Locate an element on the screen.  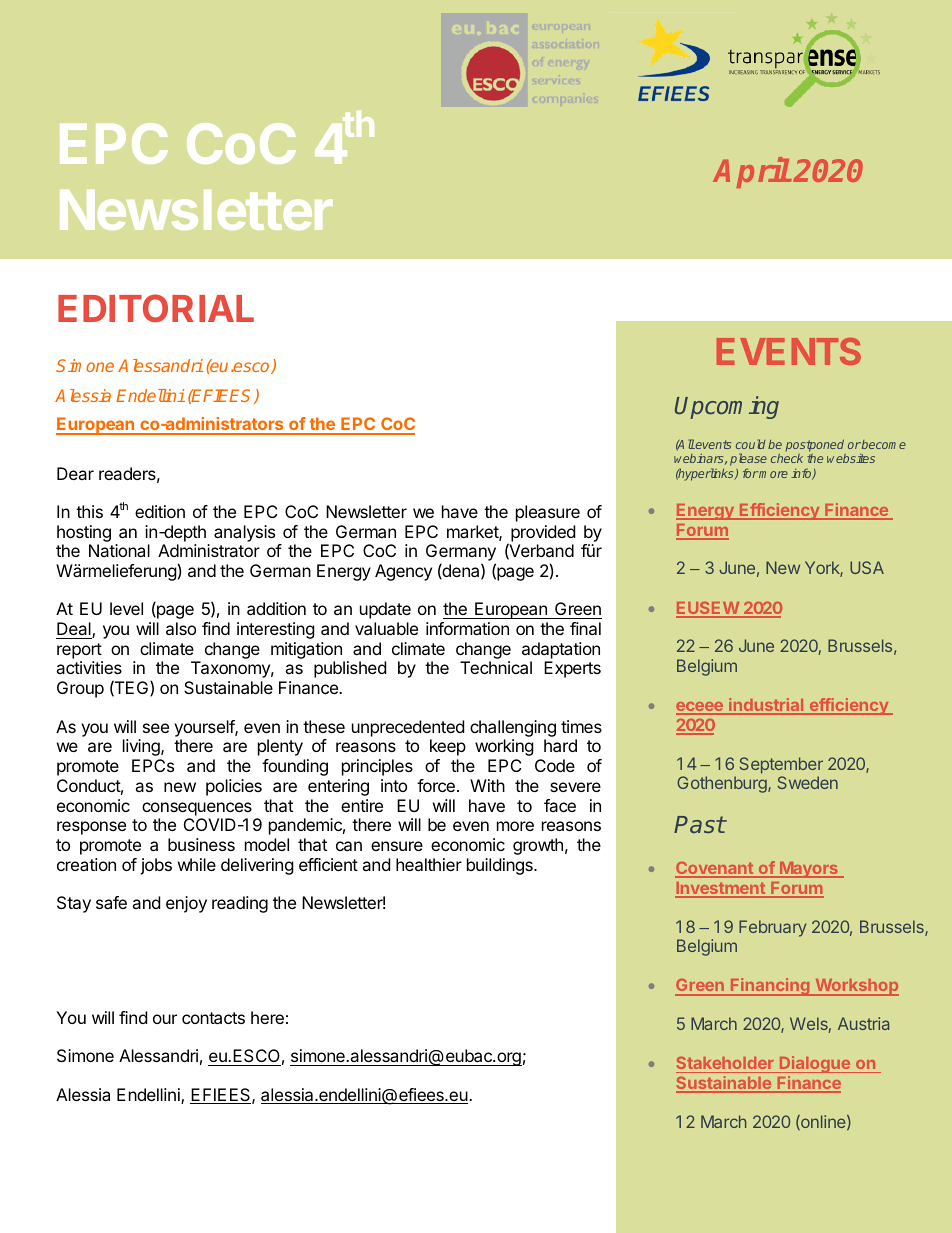
could is located at coordinates (751, 444).
